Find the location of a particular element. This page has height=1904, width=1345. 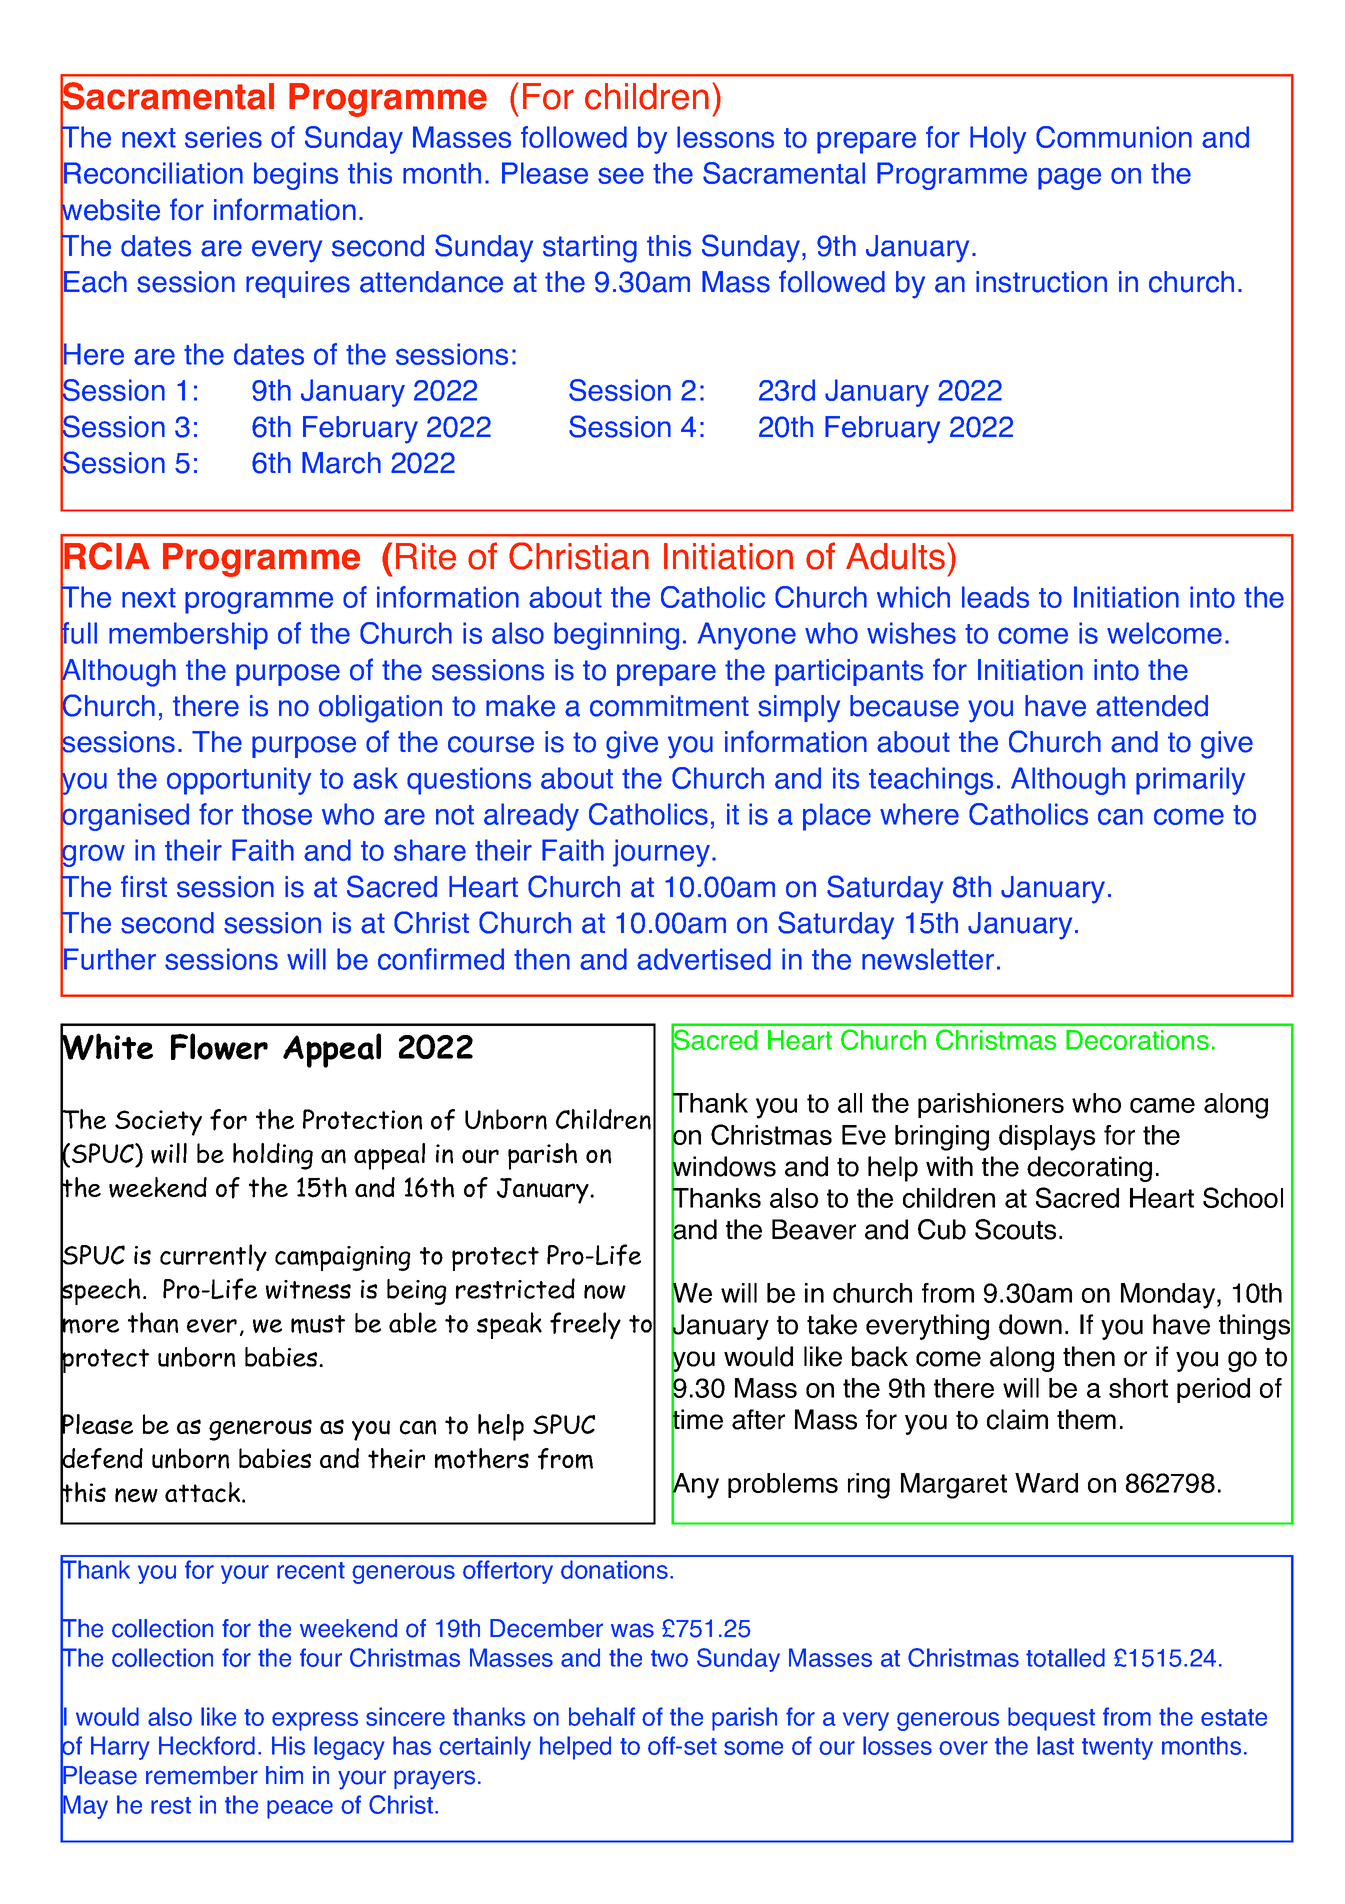

begins is located at coordinates (296, 176).
